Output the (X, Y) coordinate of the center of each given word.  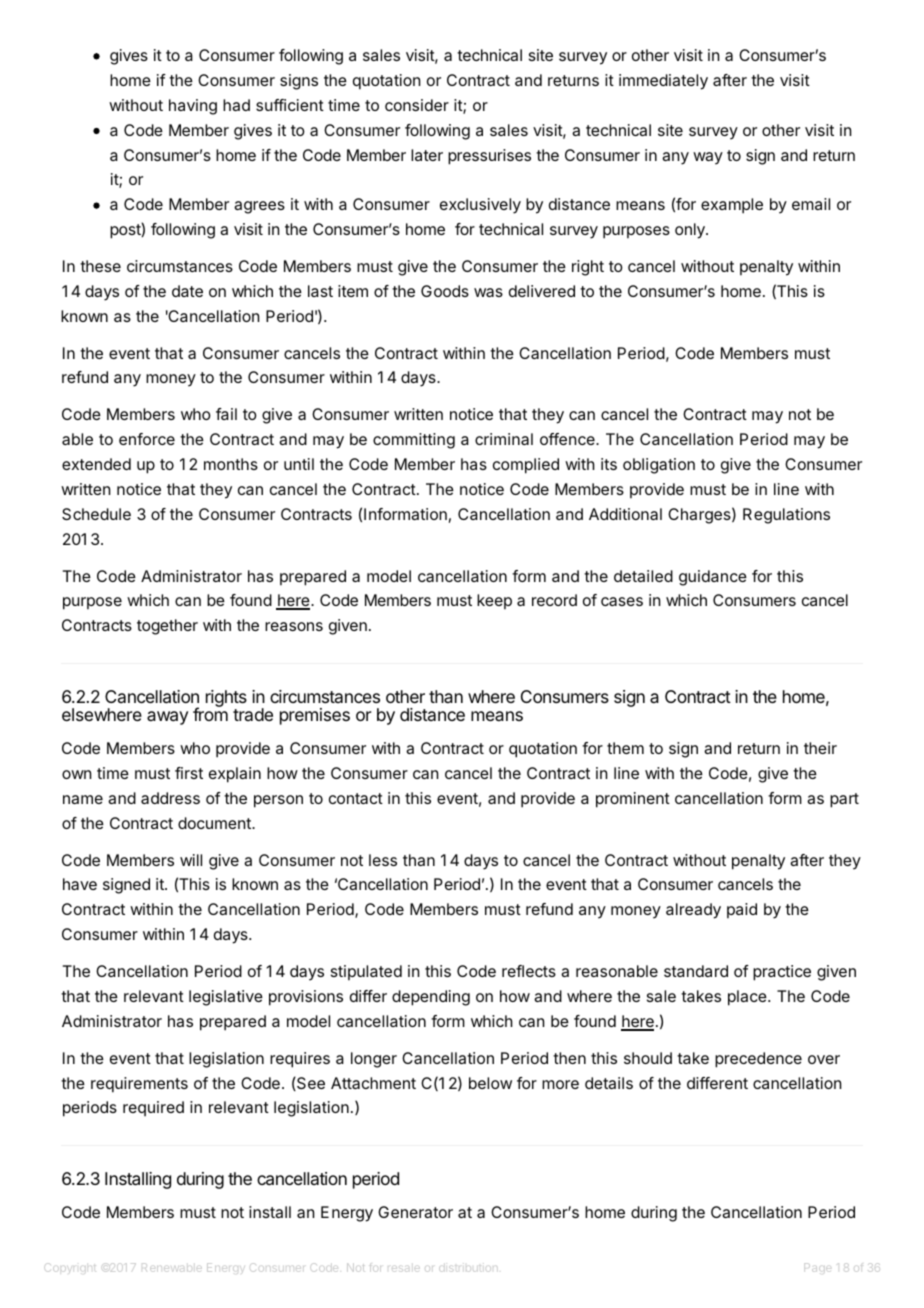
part (844, 800)
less (383, 860)
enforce (147, 439)
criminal (504, 439)
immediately (663, 82)
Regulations (786, 516)
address (170, 798)
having (193, 107)
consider (417, 105)
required (153, 1109)
